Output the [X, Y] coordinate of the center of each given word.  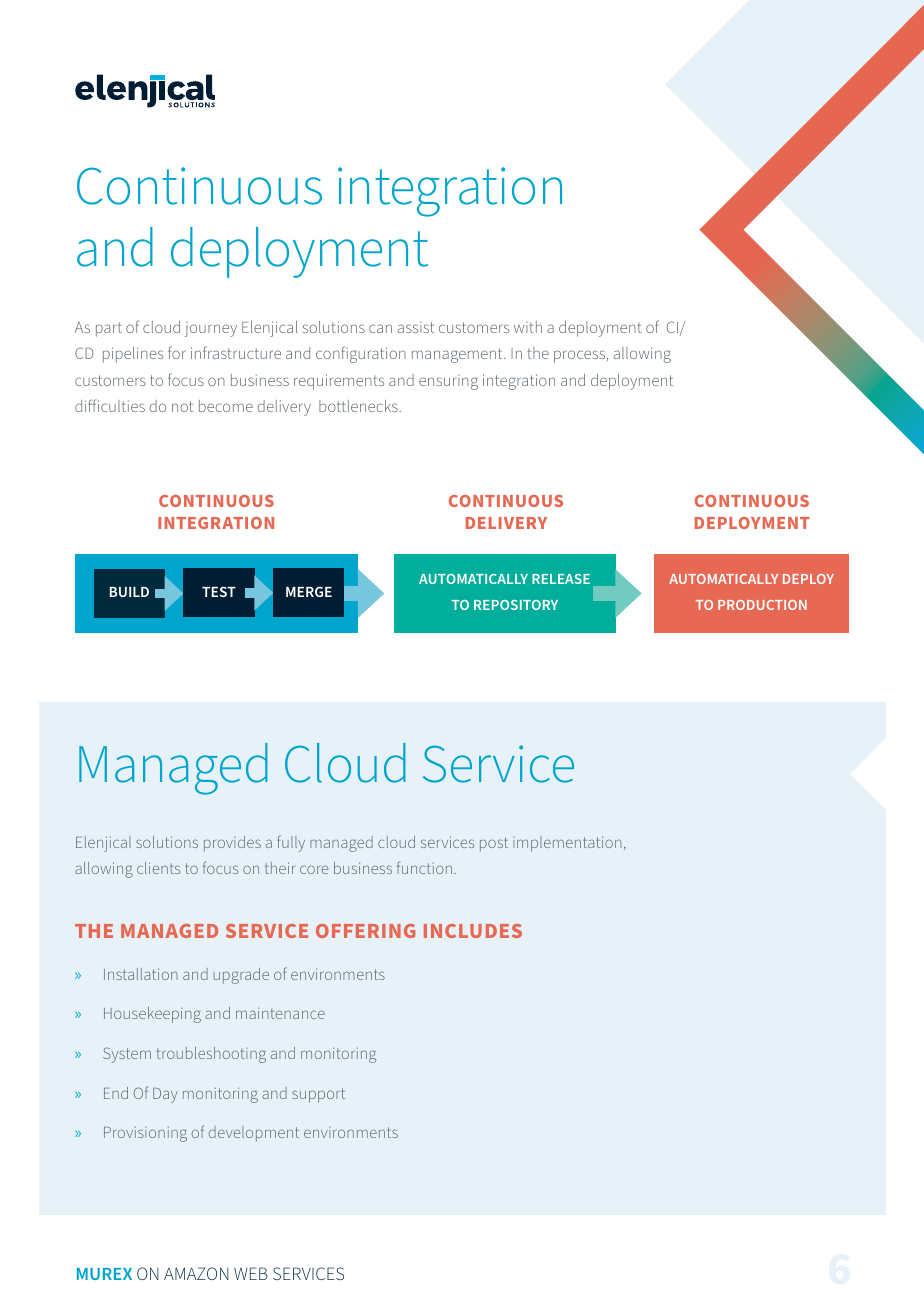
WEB [251, 1273]
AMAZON [196, 1273]
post [494, 844]
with [528, 327]
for [177, 352]
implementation [567, 844]
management [458, 355]
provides [232, 844]
